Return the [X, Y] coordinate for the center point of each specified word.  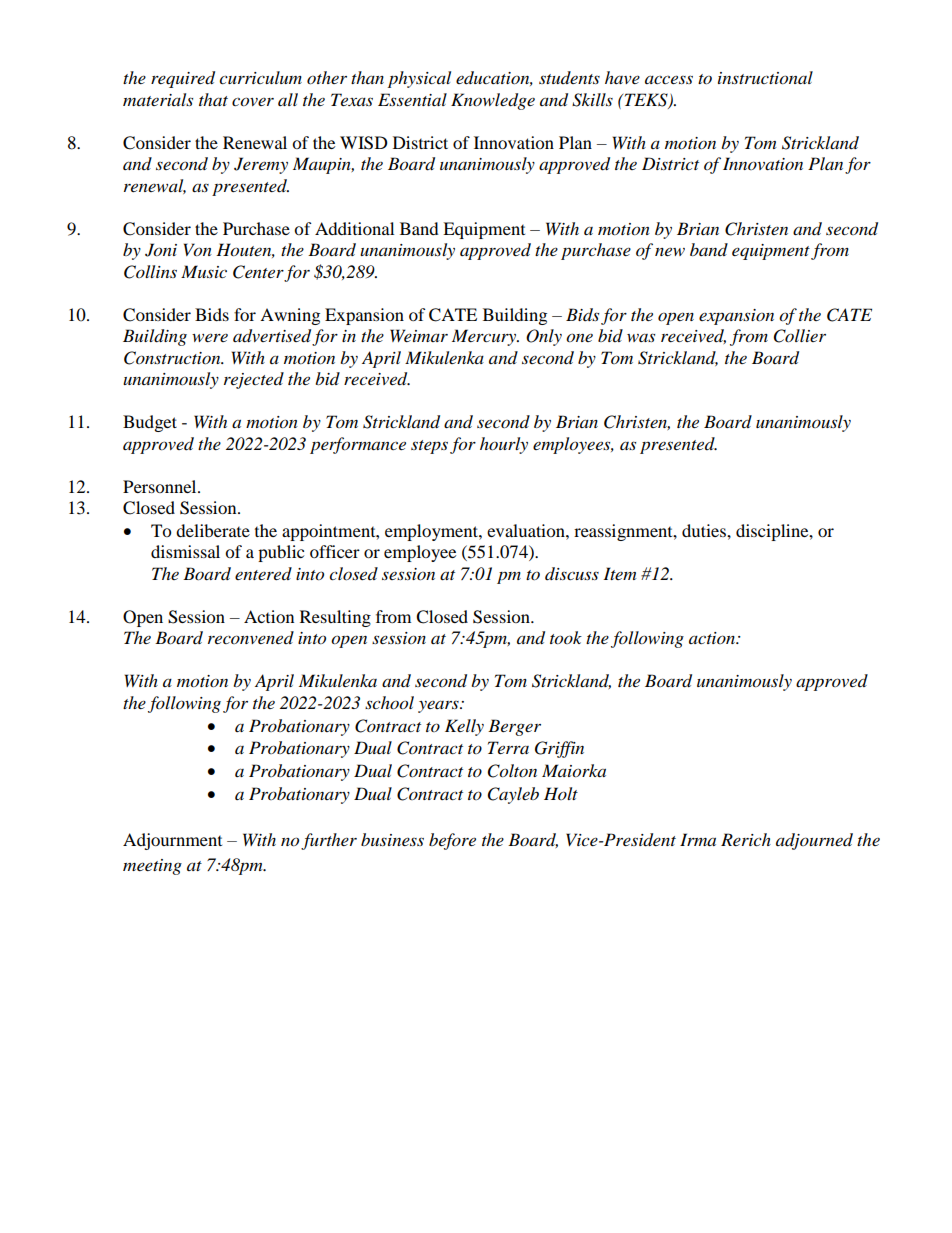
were [210, 337]
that [213, 99]
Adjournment [172, 841]
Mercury [485, 337]
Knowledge [493, 101]
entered [263, 573]
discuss [572, 574]
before [452, 841]
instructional [765, 78]
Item [619, 573]
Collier [800, 336]
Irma [698, 839]
